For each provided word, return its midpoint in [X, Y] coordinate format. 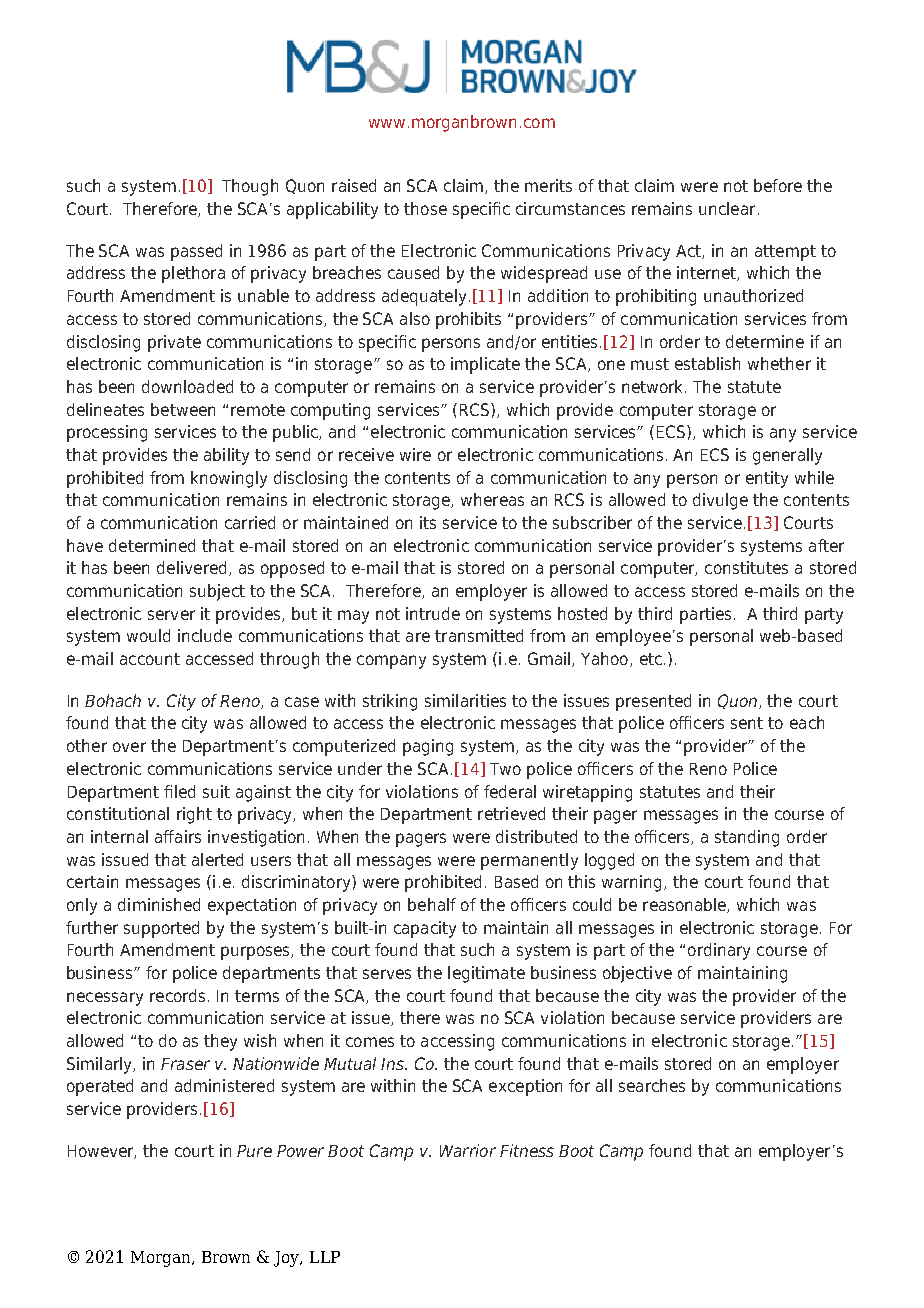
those [425, 208]
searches [652, 1085]
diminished [159, 904]
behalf [432, 904]
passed [196, 252]
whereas [492, 499]
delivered [191, 567]
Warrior [468, 1150]
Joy [288, 1259]
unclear [727, 208]
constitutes [746, 567]
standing [747, 838]
